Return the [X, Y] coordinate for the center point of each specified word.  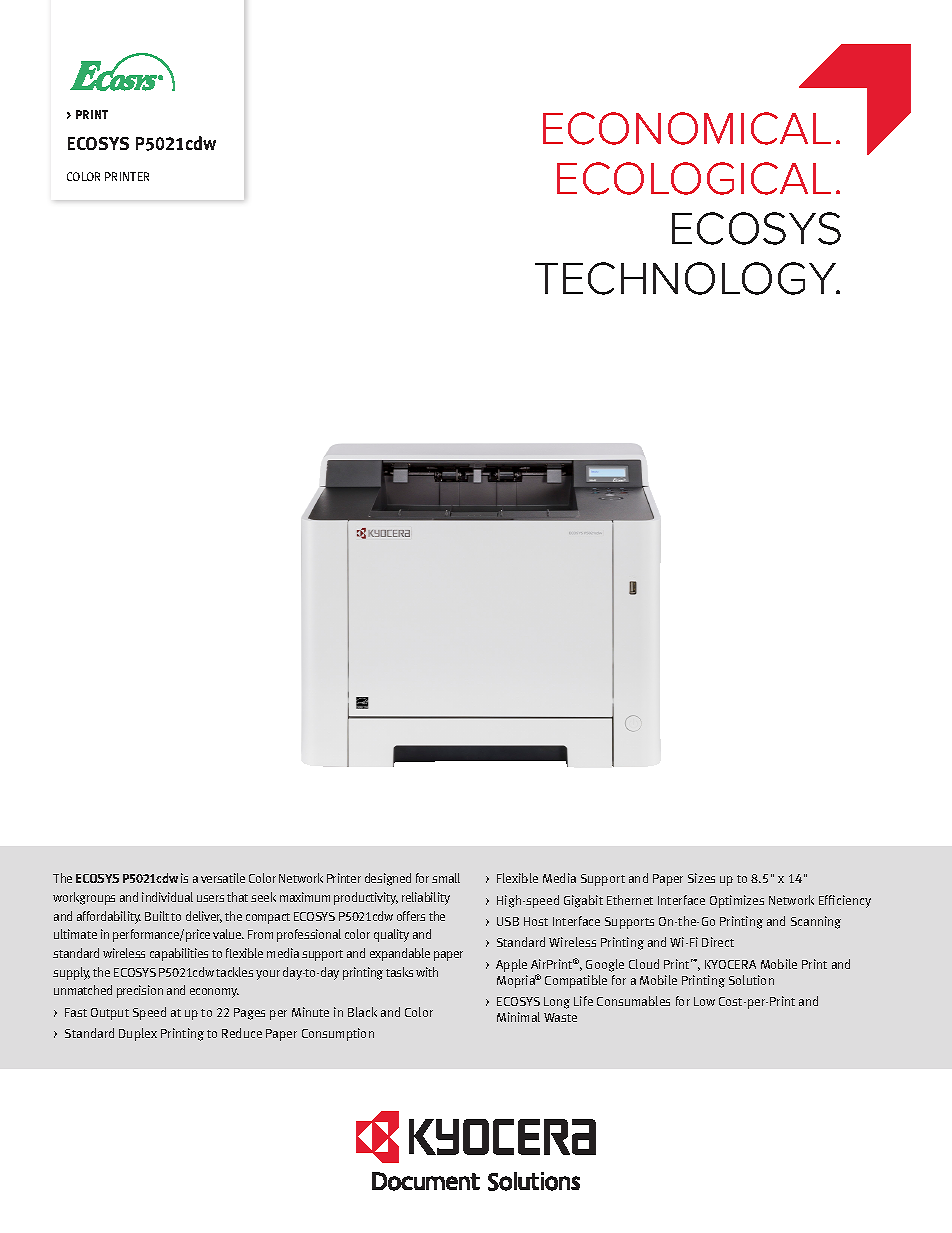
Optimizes [737, 901]
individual [167, 897]
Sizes [701, 878]
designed [388, 879]
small [446, 878]
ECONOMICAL [687, 128]
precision [140, 991]
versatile [223, 878]
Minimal [518, 1017]
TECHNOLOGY [687, 278]
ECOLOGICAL [694, 178]
